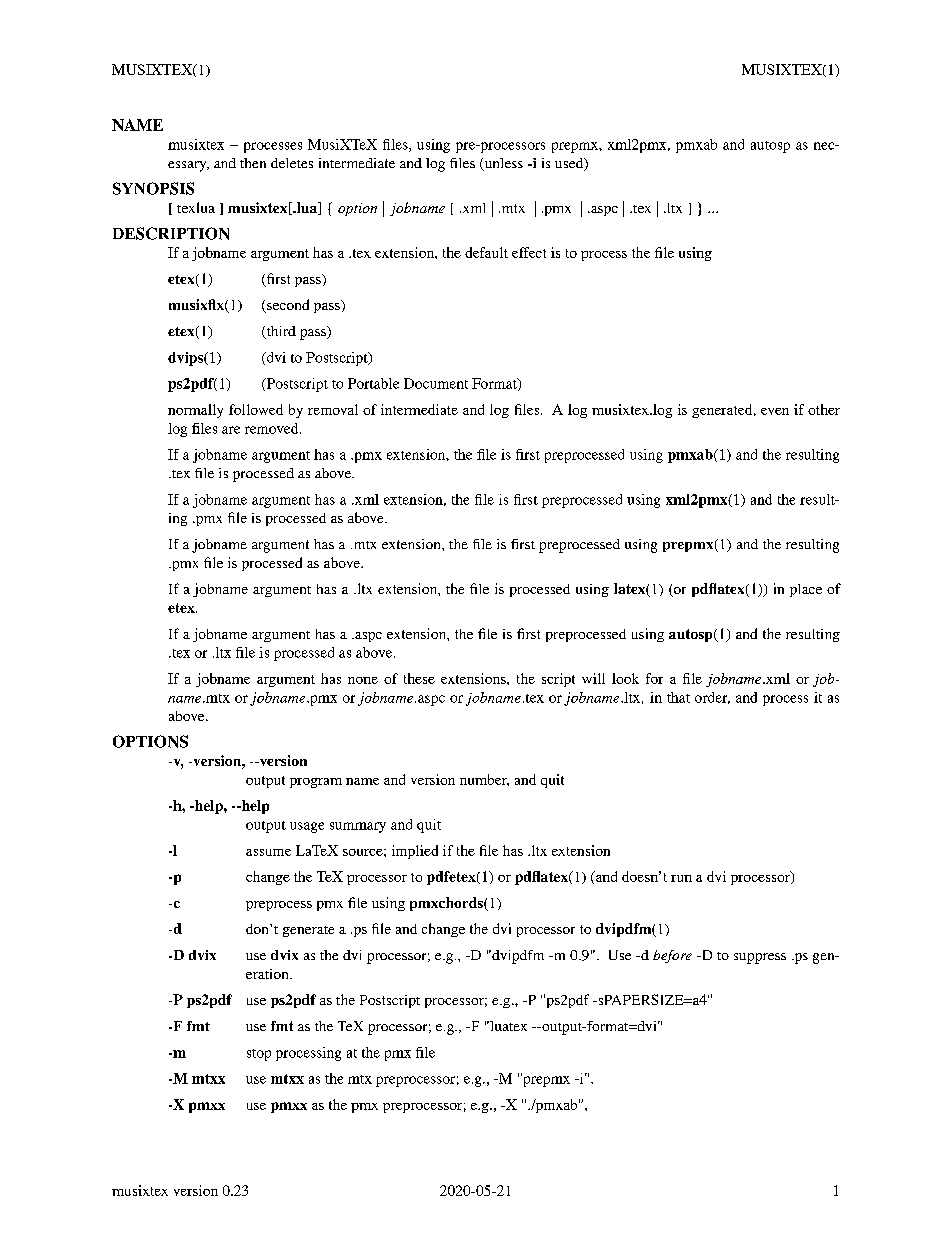  I want to click on assume, so click(268, 852).
